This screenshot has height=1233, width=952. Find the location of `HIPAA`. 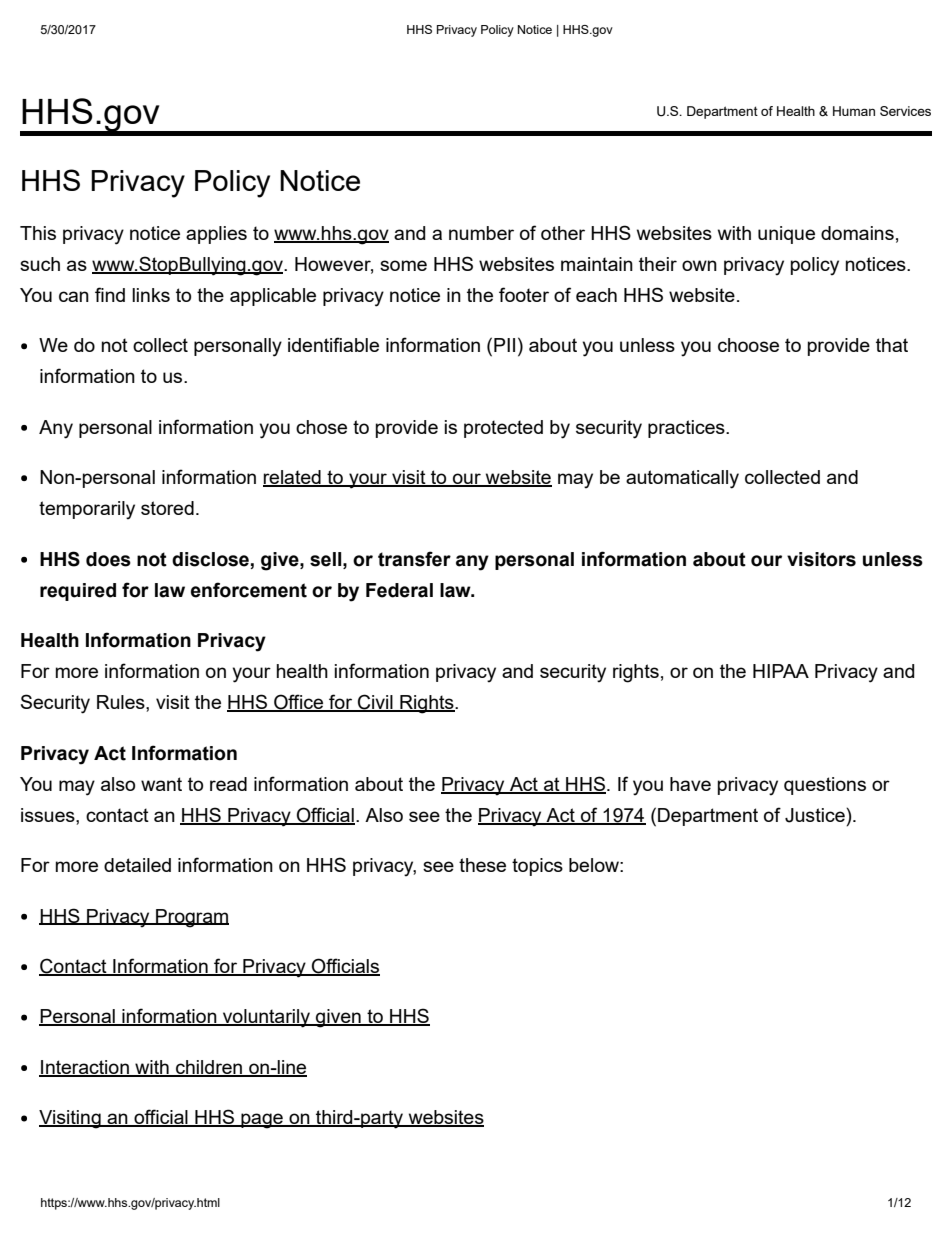

HIPAA is located at coordinates (781, 671).
